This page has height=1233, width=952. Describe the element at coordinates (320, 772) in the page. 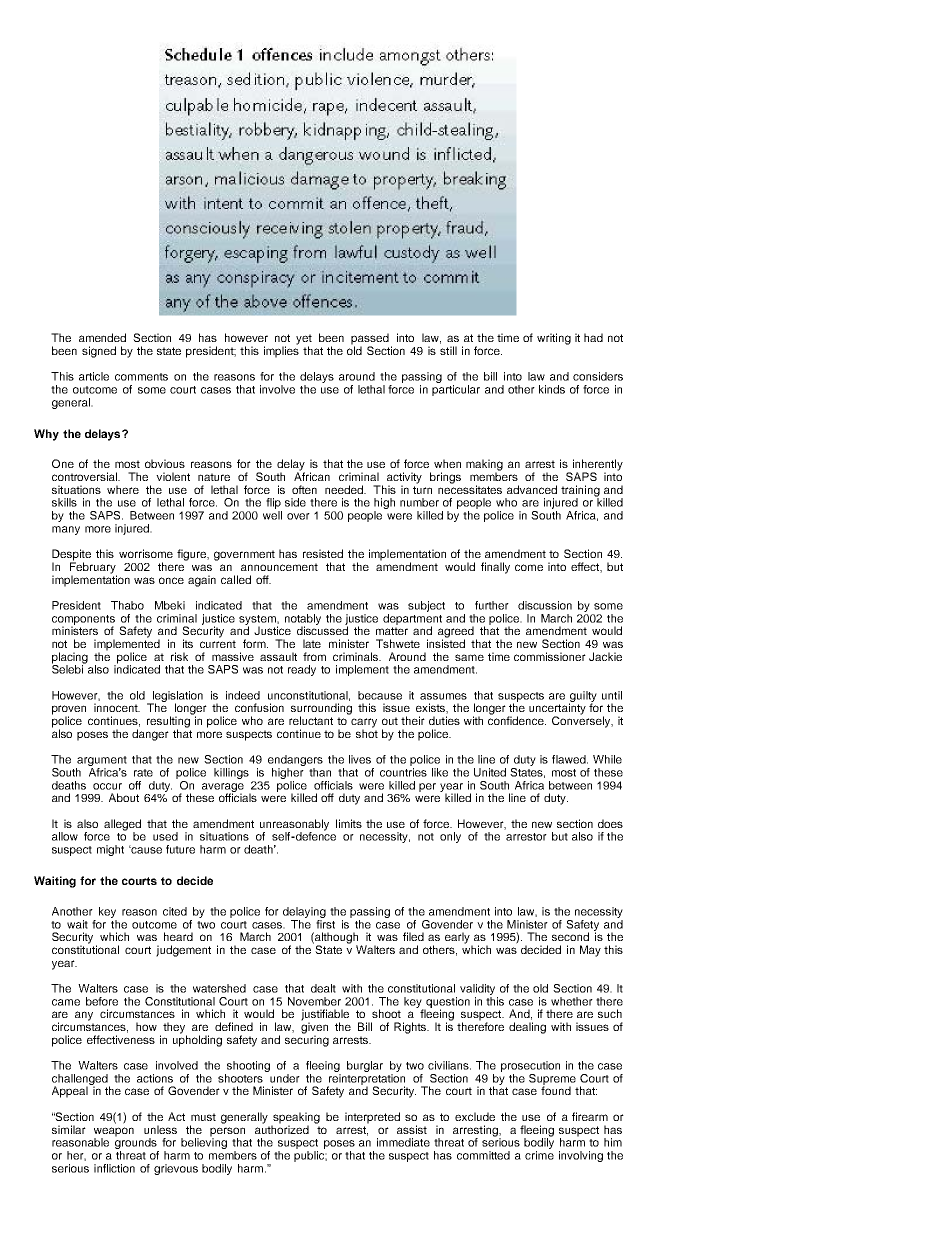

I see `than` at that location.
